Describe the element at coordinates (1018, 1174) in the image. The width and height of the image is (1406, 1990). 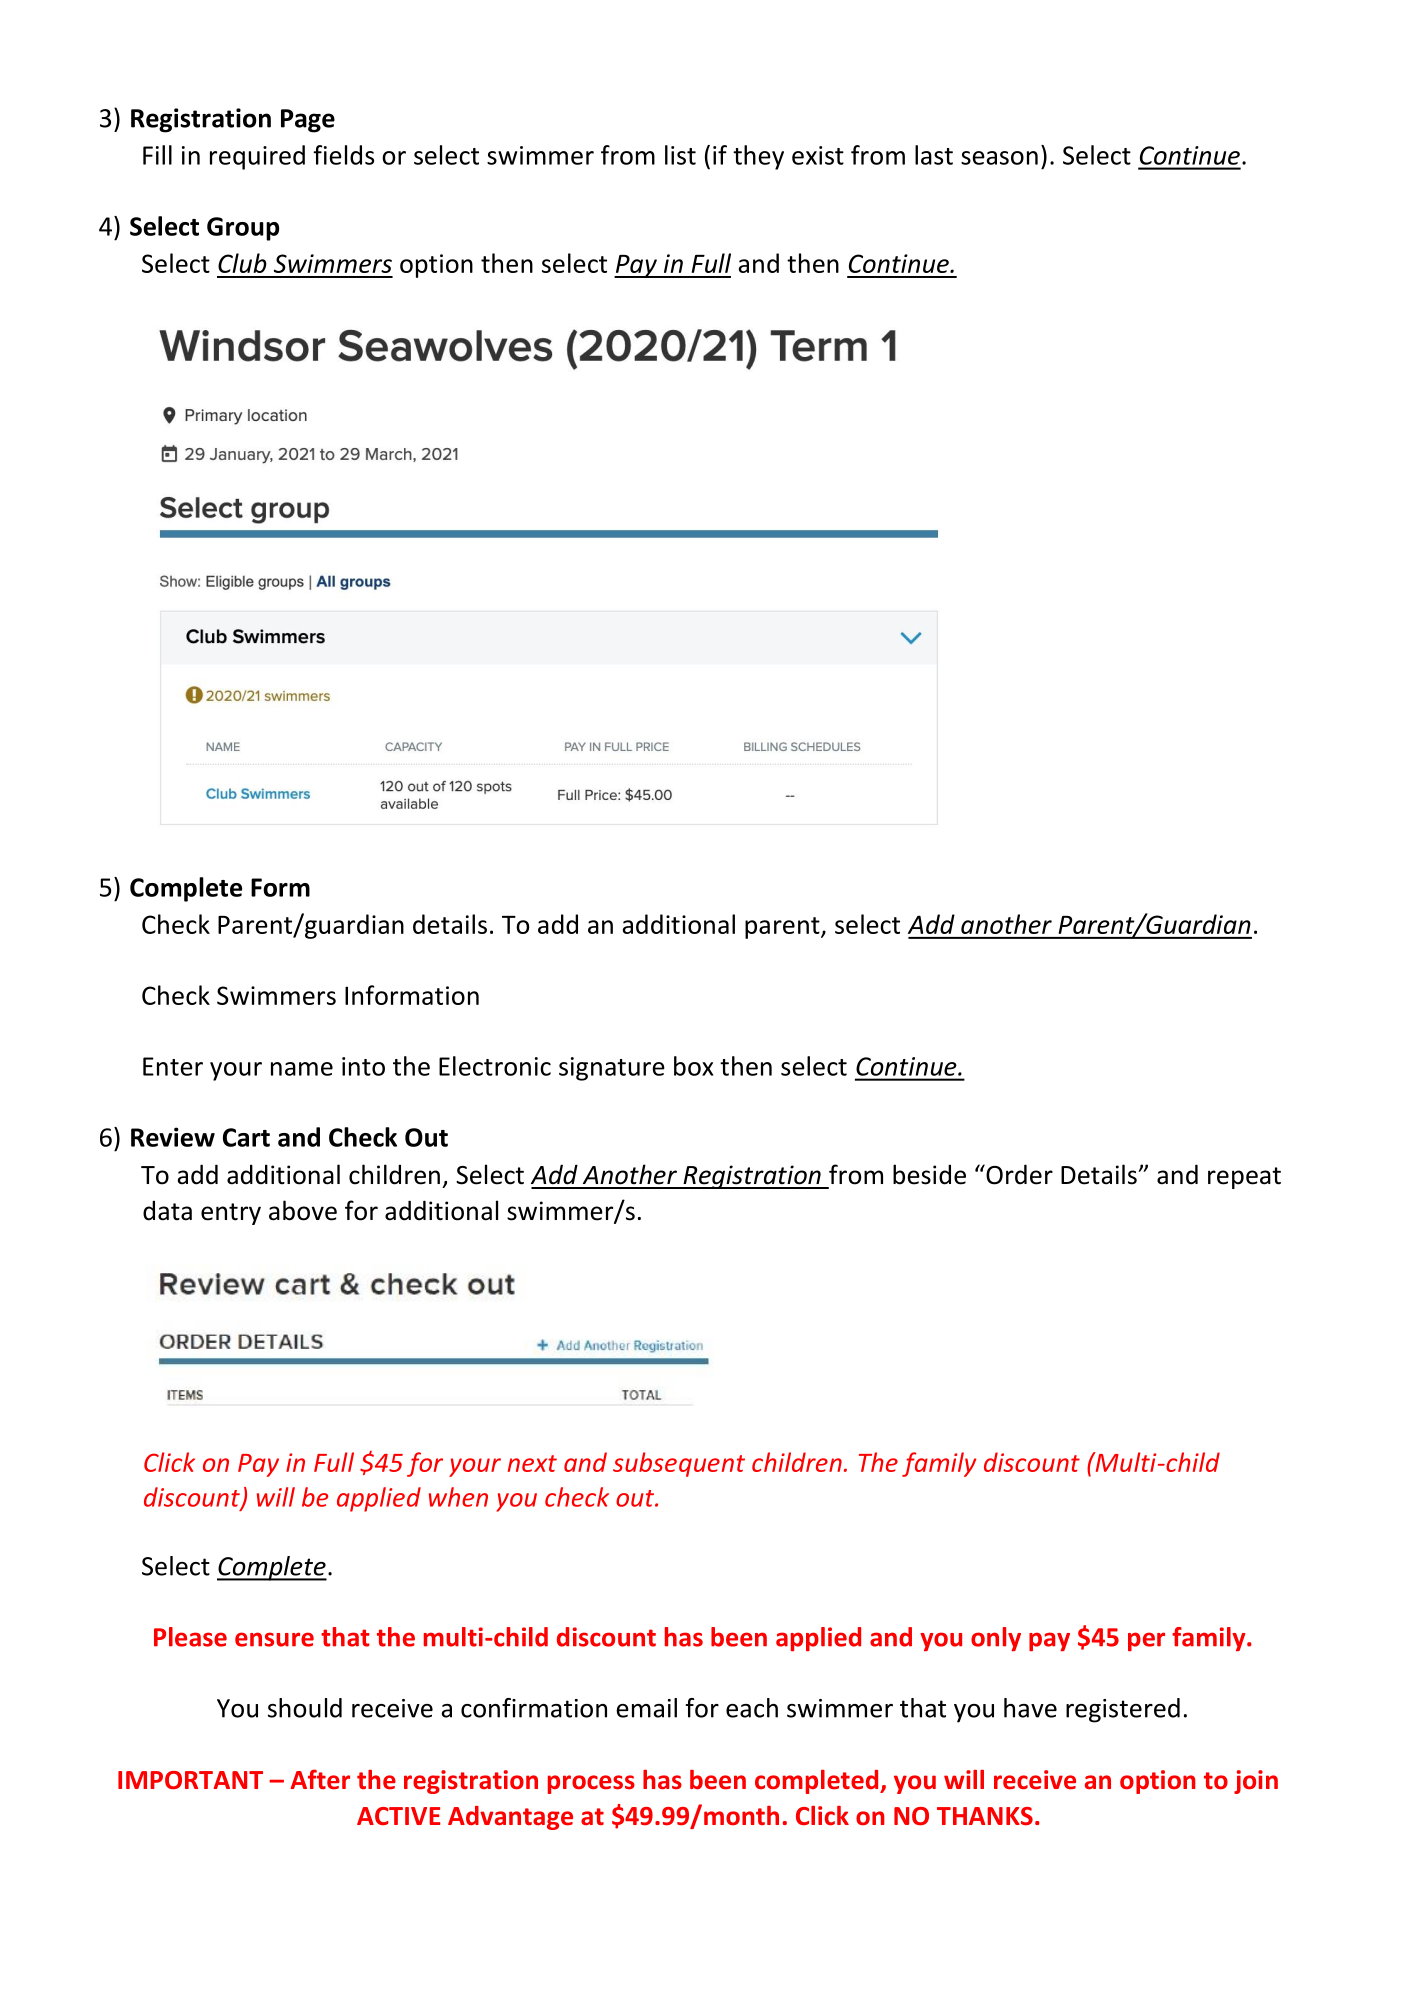
I see `Order` at that location.
